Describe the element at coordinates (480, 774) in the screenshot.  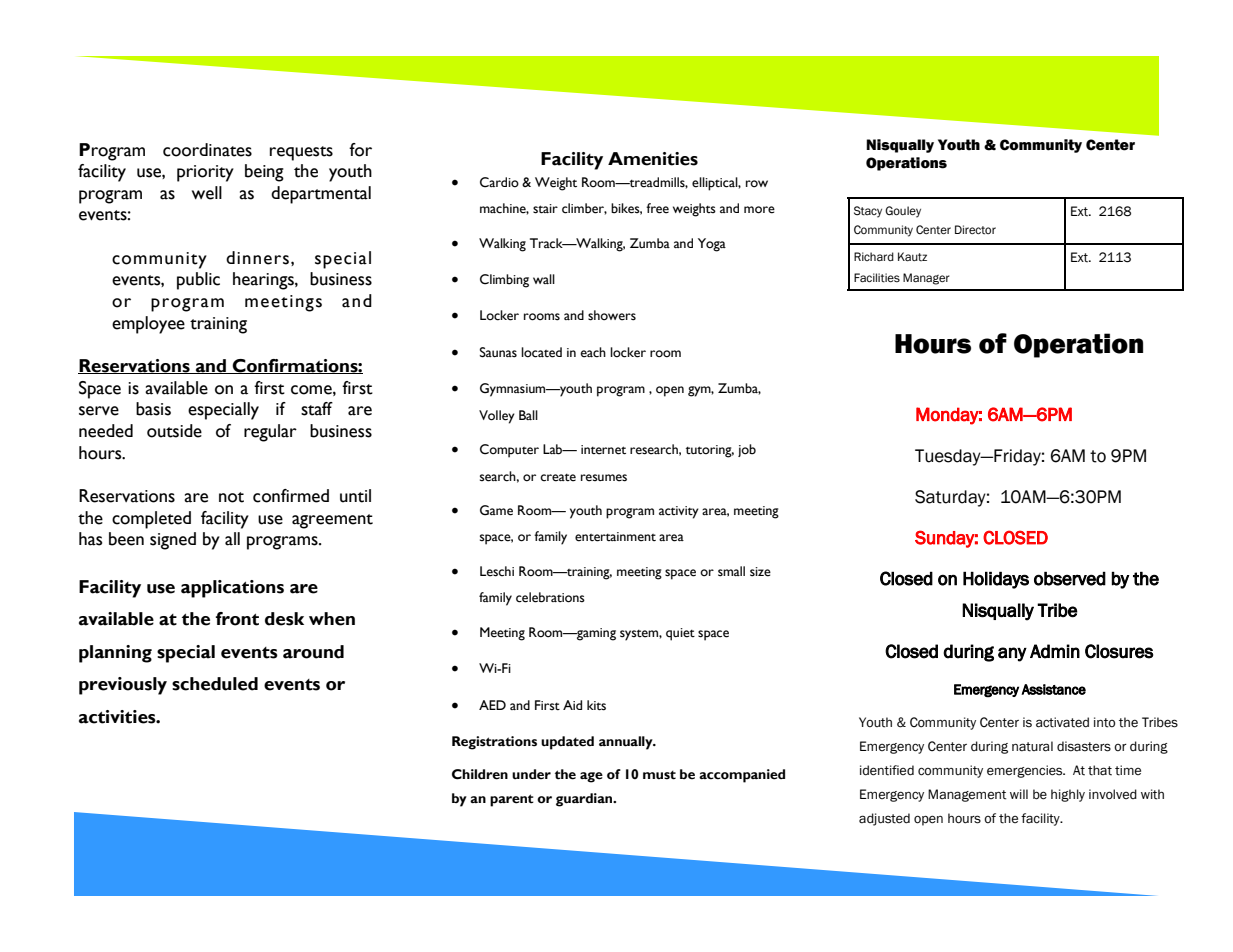
I see `Children` at that location.
